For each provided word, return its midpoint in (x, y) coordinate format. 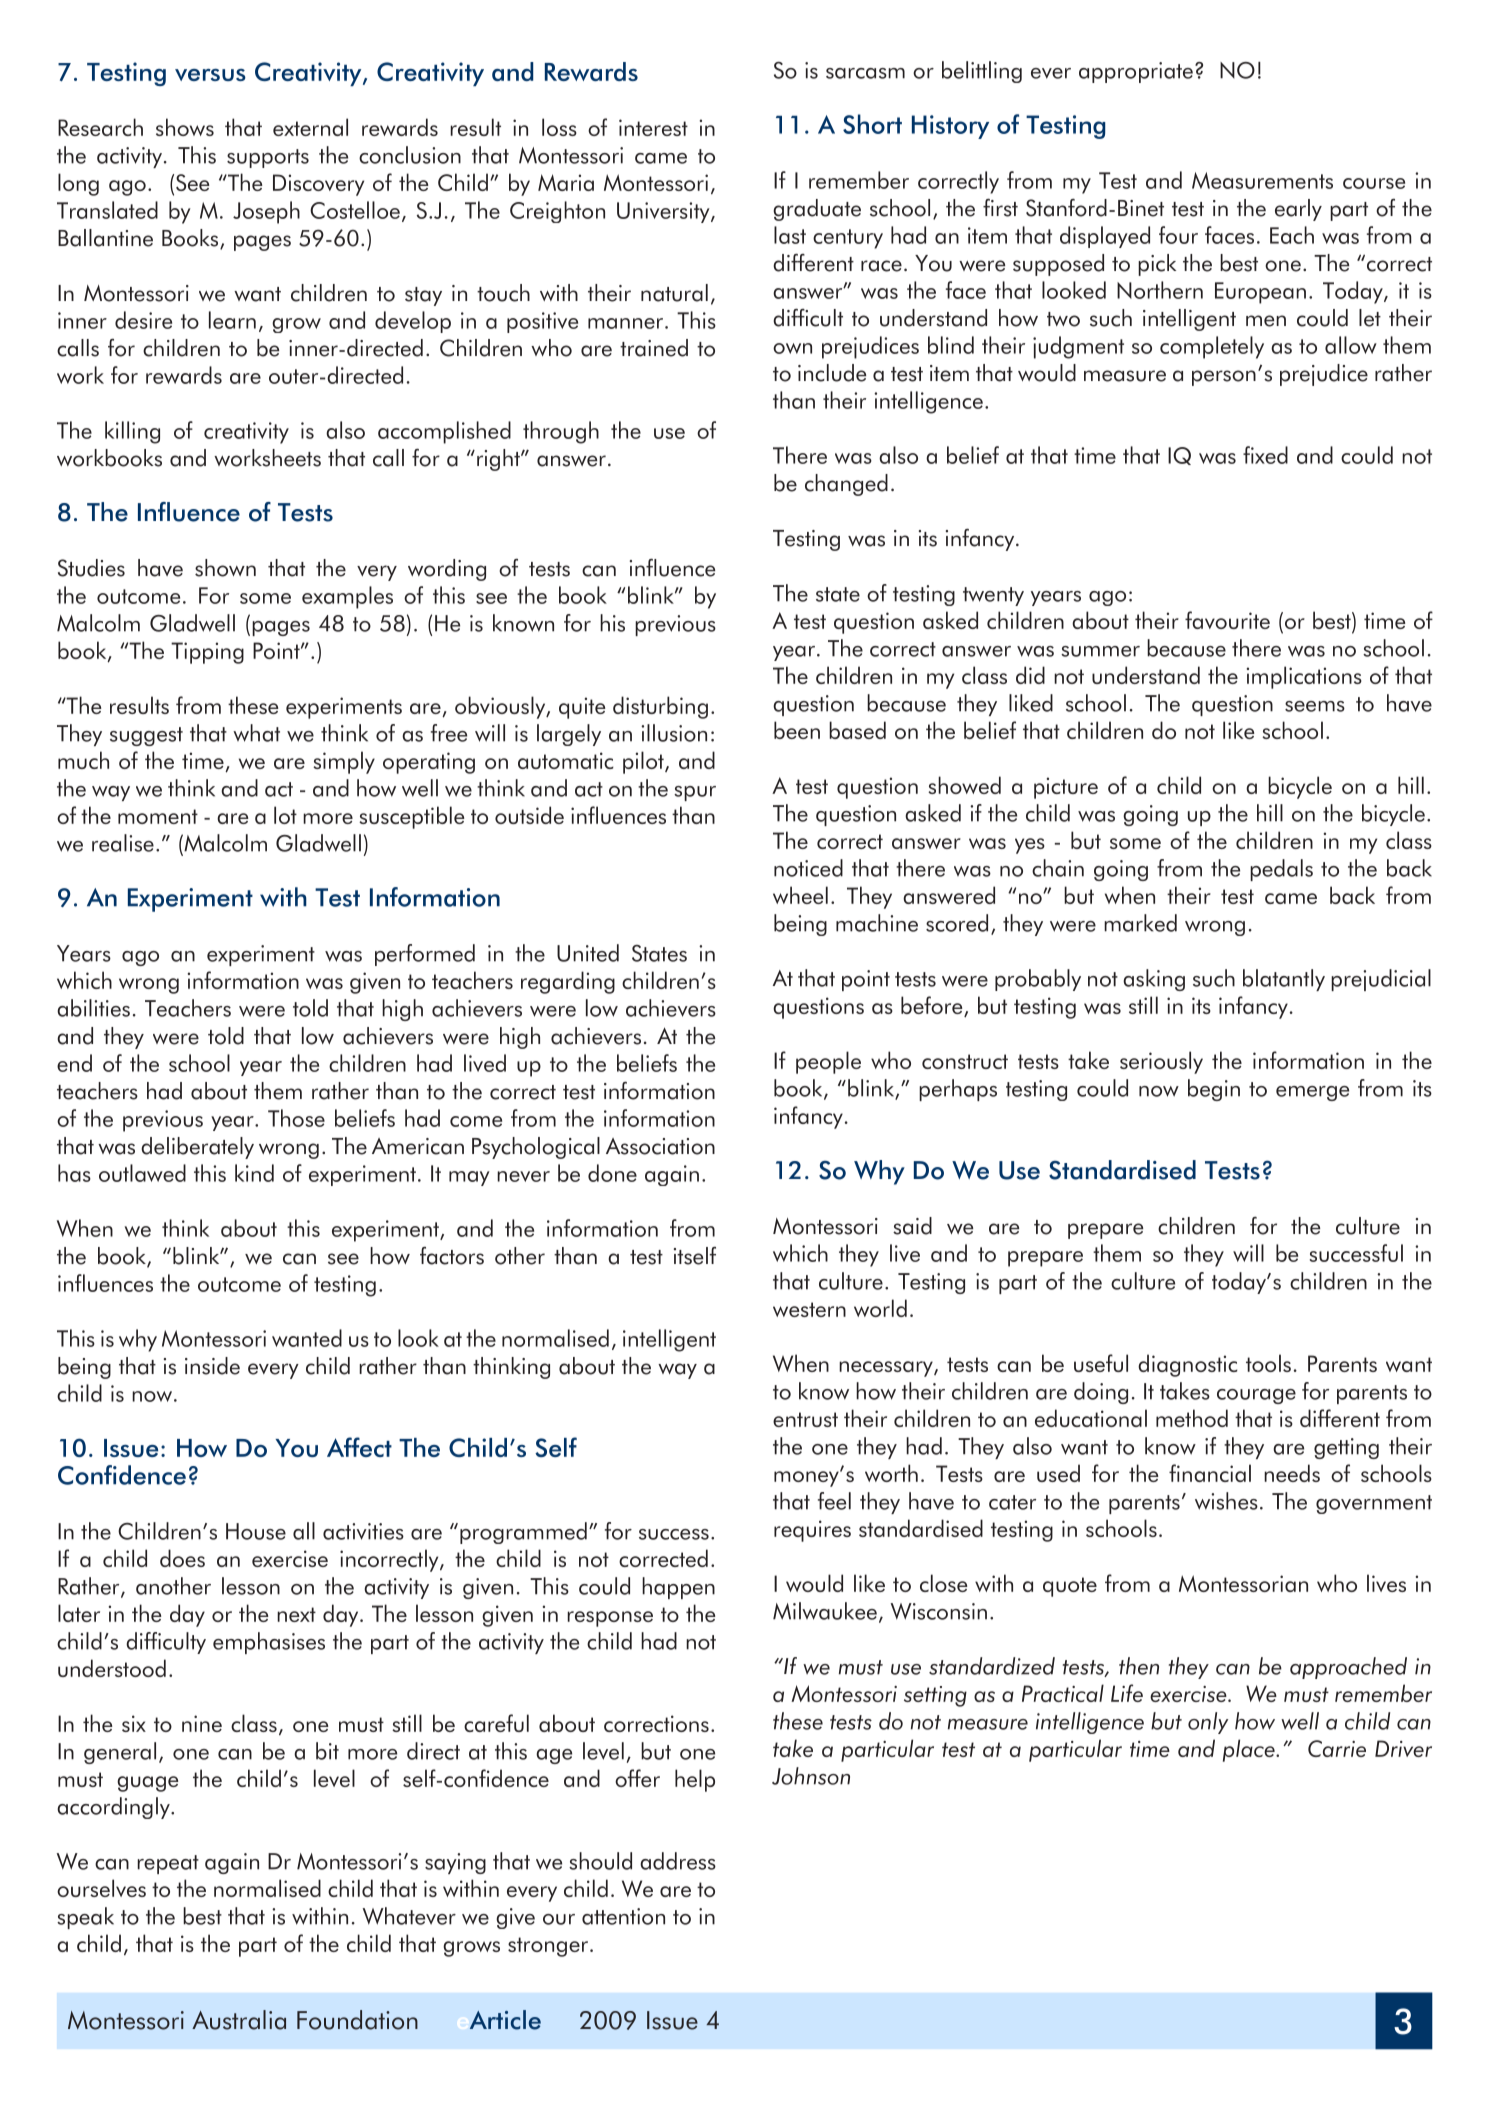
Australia (239, 2020)
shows (185, 127)
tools (1268, 1363)
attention (623, 1916)
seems (1315, 706)
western (809, 1309)
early (1298, 210)
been (797, 730)
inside (212, 1366)
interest (653, 127)
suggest (146, 736)
